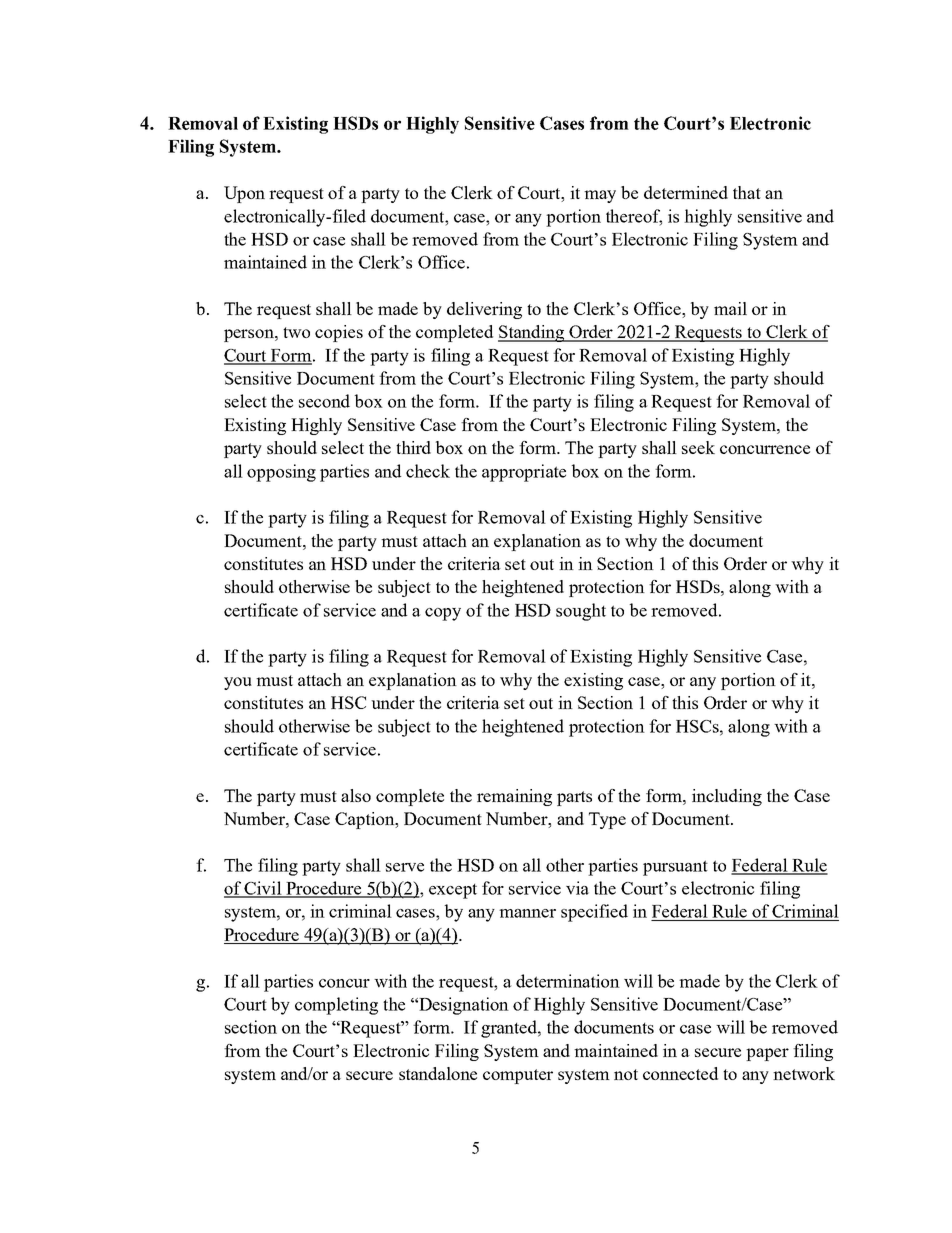 The height and width of the screenshot is (1233, 952). What do you see at coordinates (767, 1054) in the screenshot?
I see `paper` at bounding box center [767, 1054].
